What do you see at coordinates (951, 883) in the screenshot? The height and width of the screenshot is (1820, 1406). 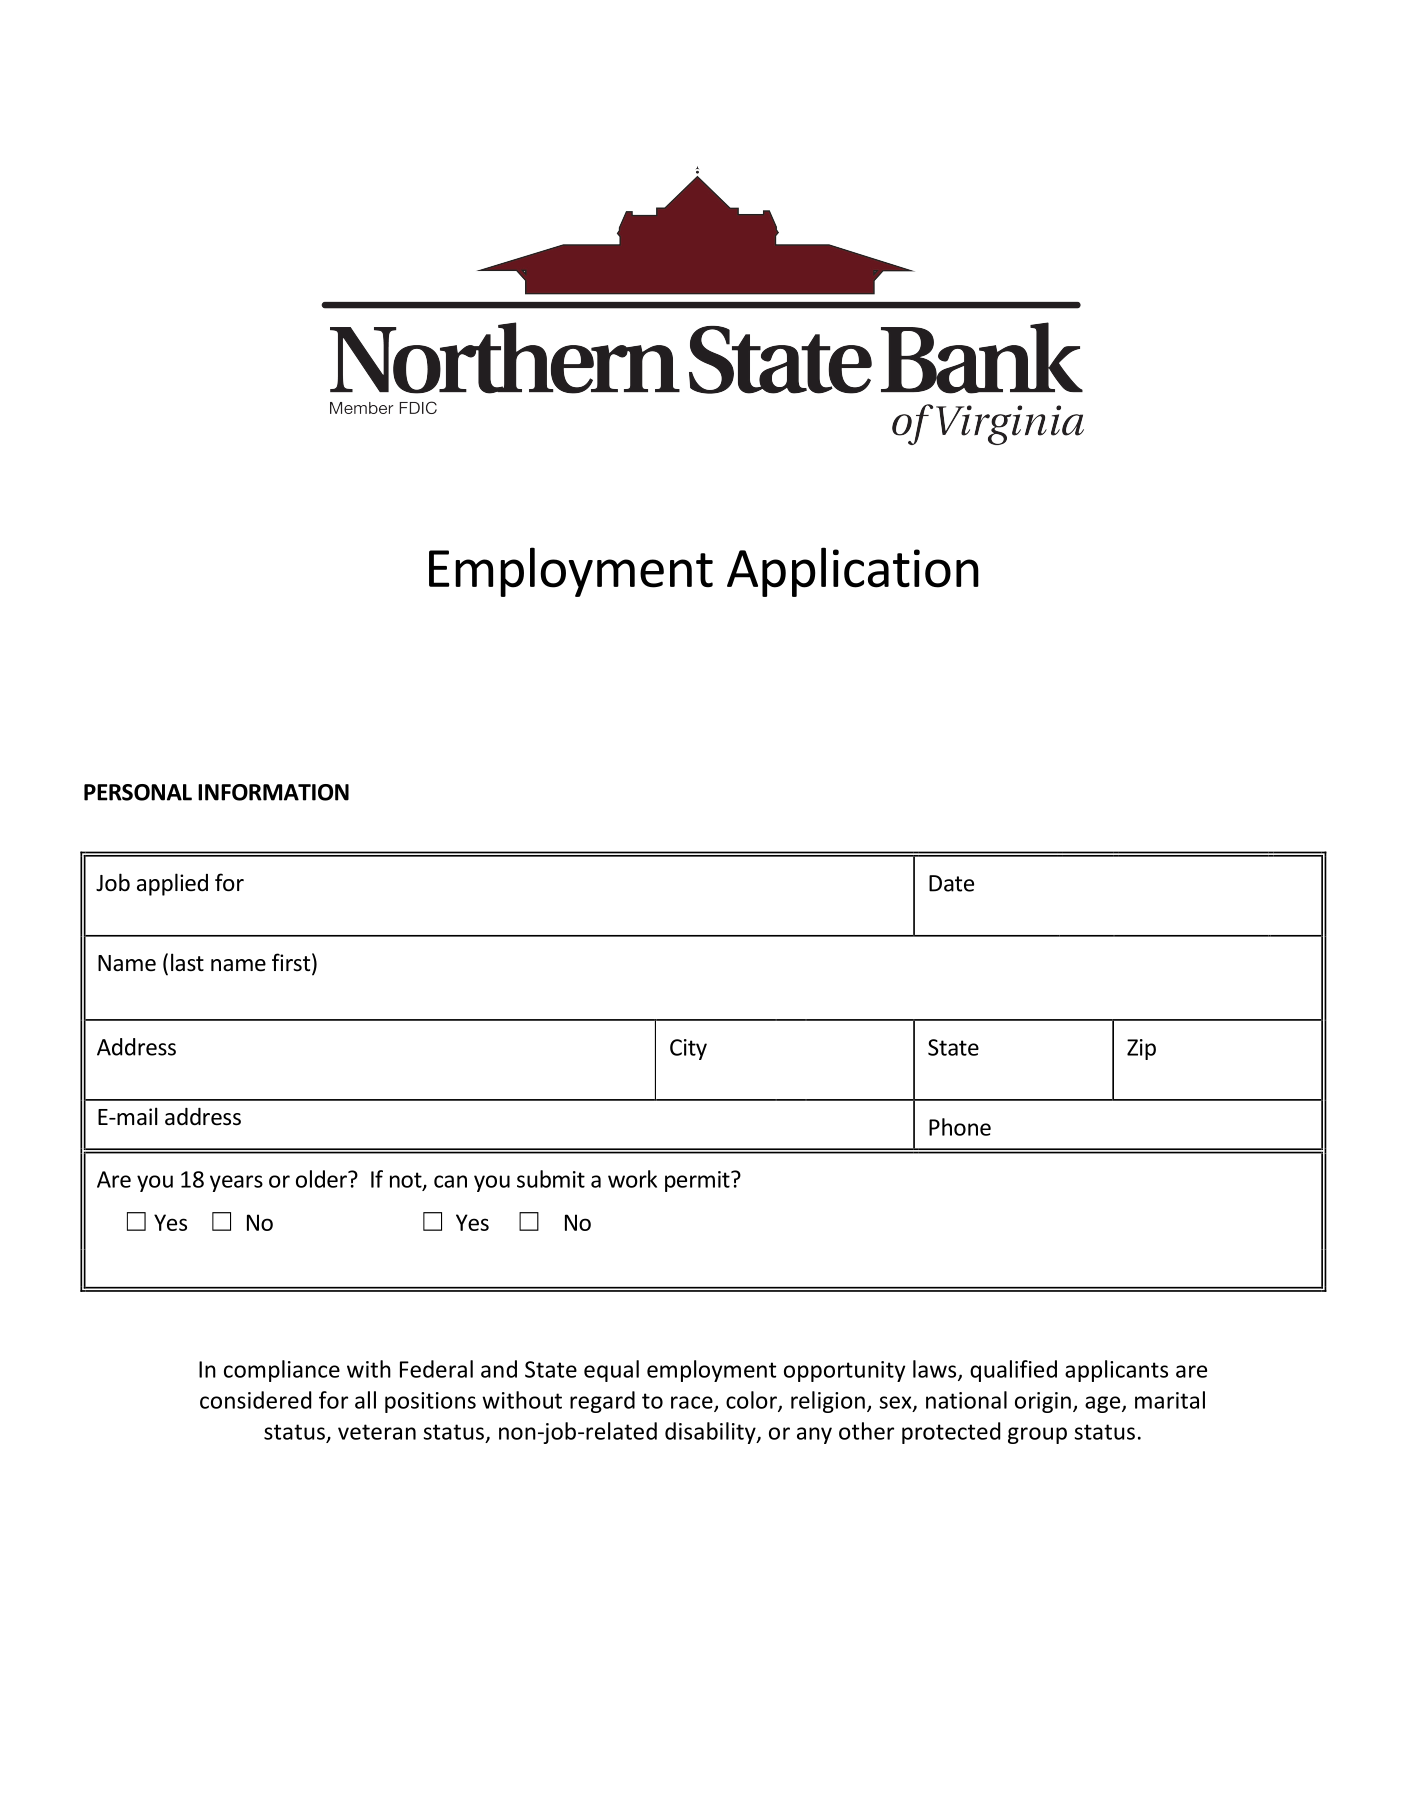 I see `Date` at bounding box center [951, 883].
